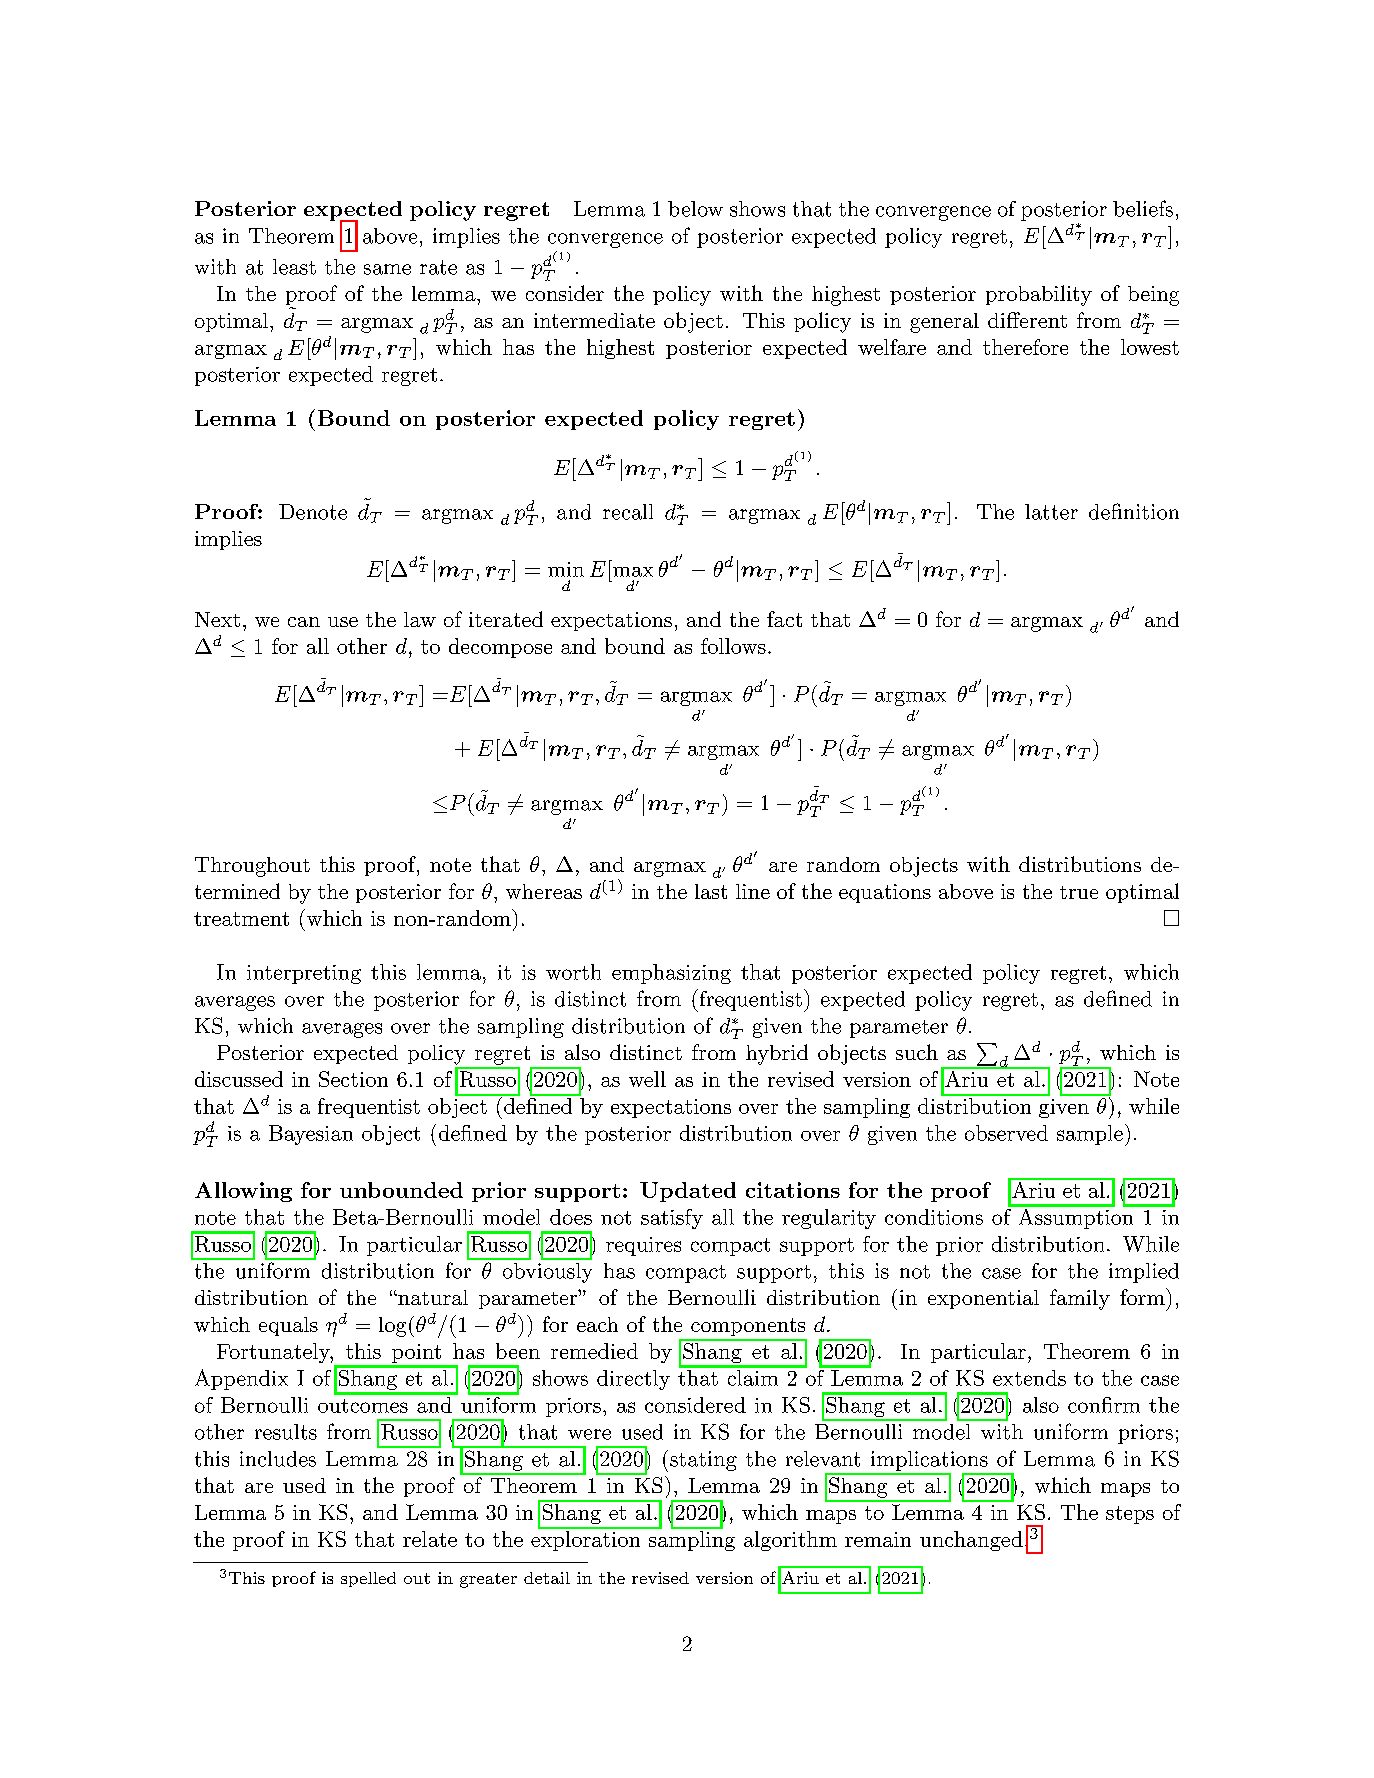  What do you see at coordinates (304, 622) in the screenshot?
I see `can` at bounding box center [304, 622].
